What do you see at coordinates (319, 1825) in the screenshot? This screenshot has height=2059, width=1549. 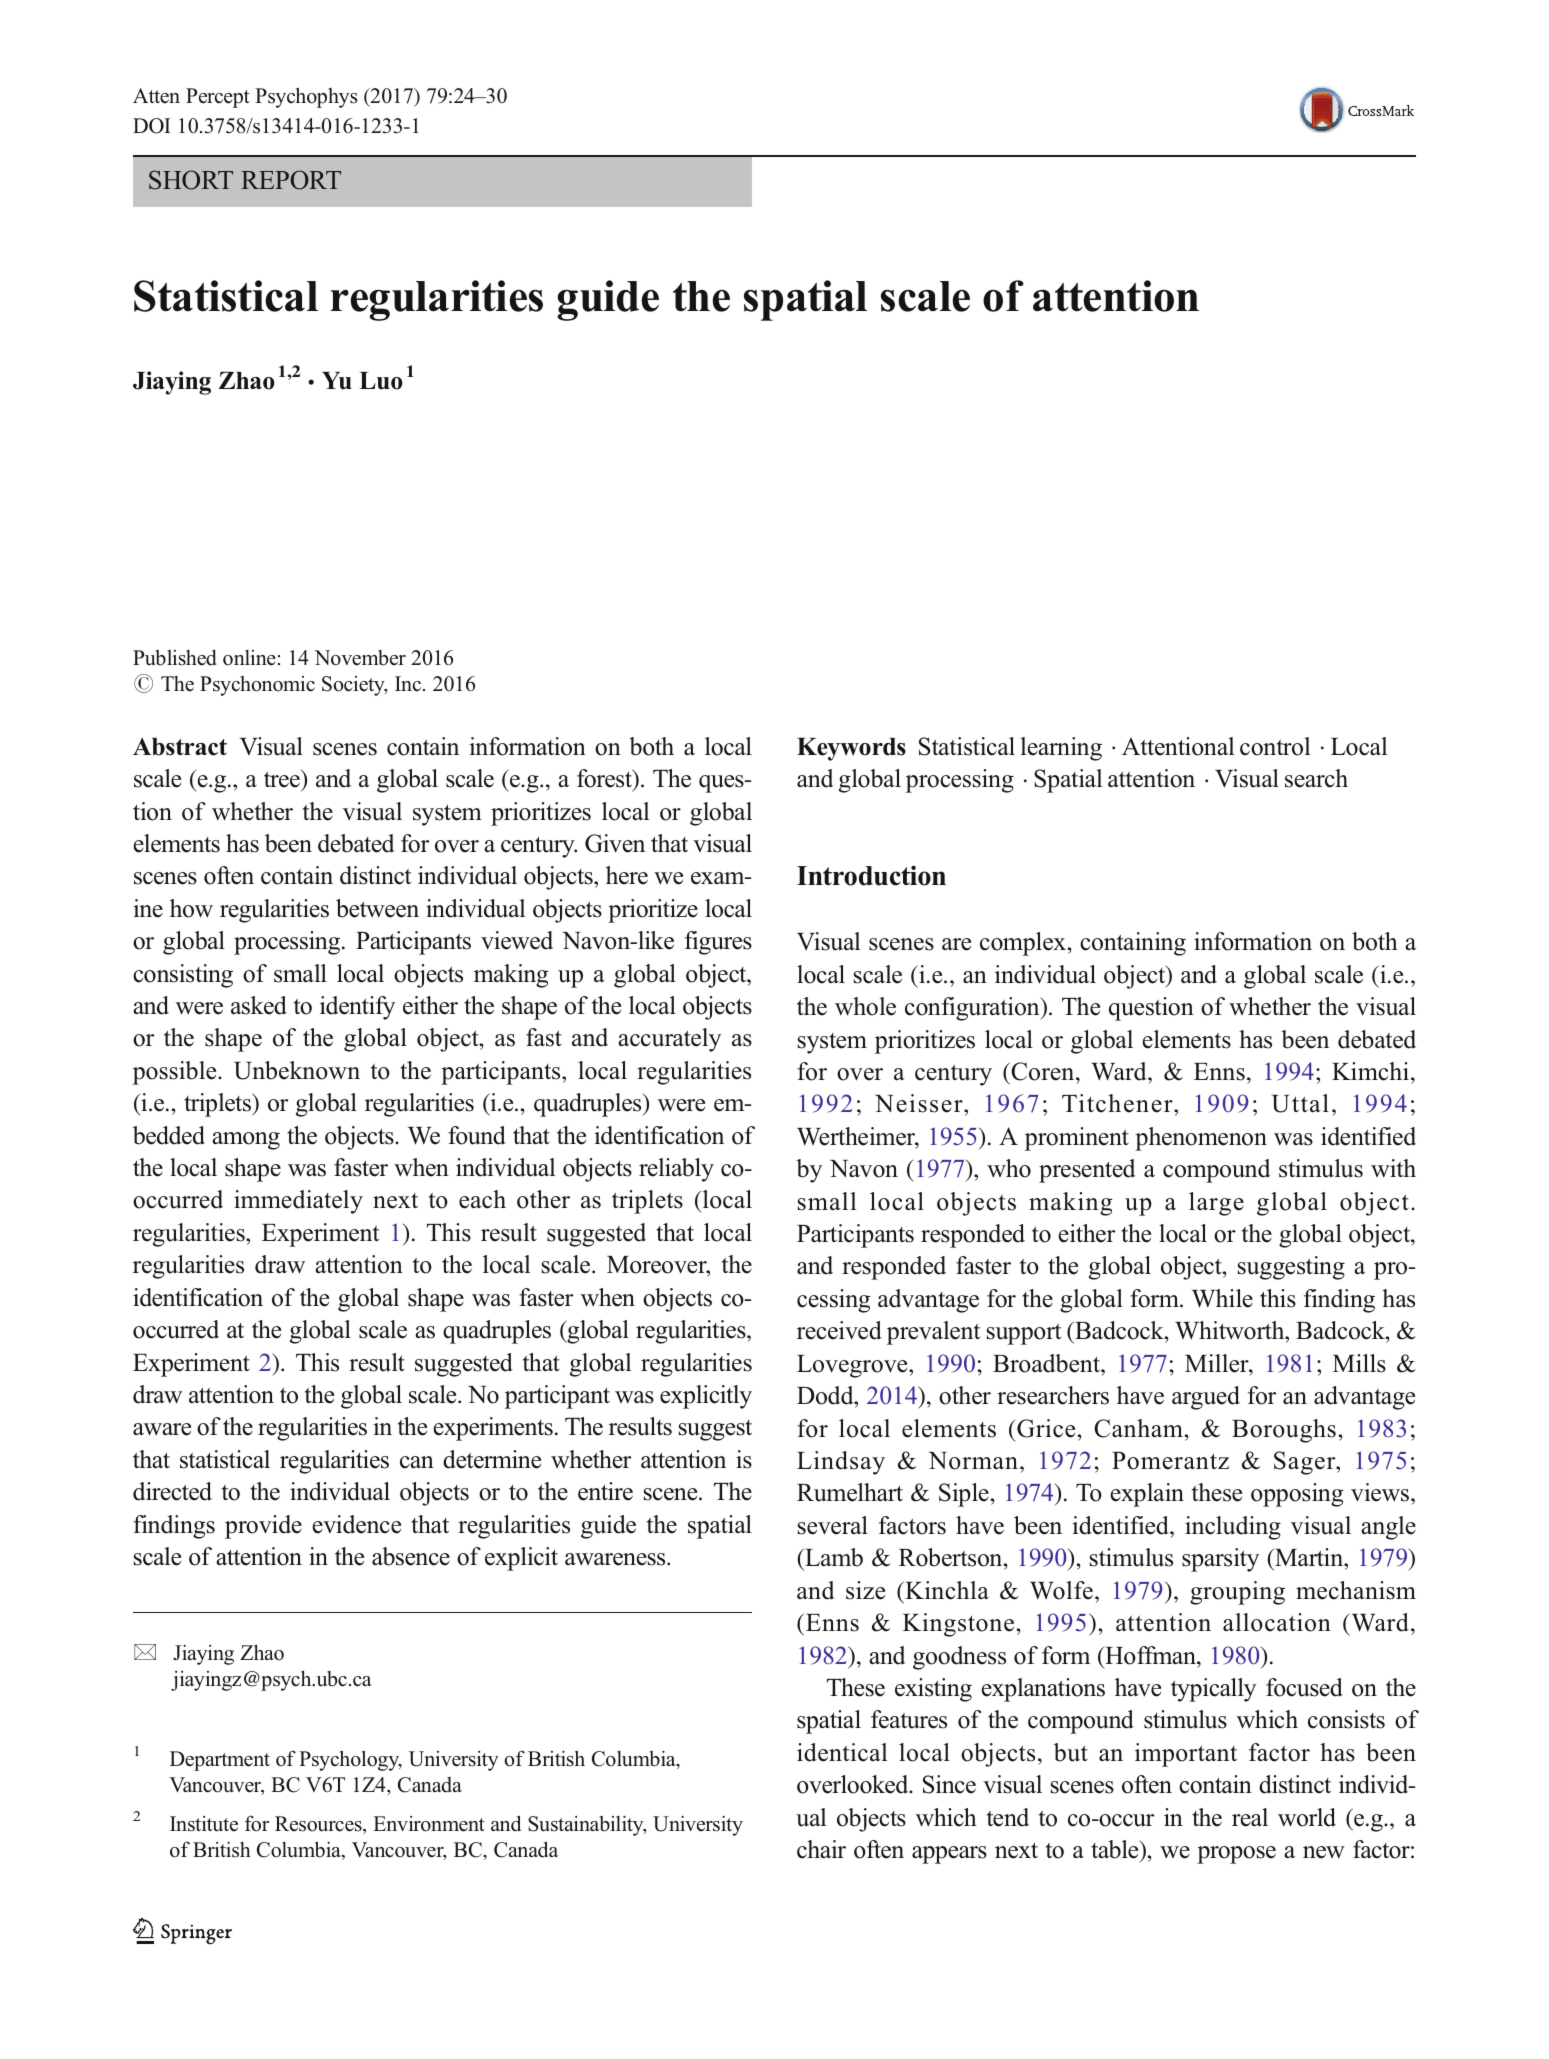 I see `Resources` at bounding box center [319, 1825].
